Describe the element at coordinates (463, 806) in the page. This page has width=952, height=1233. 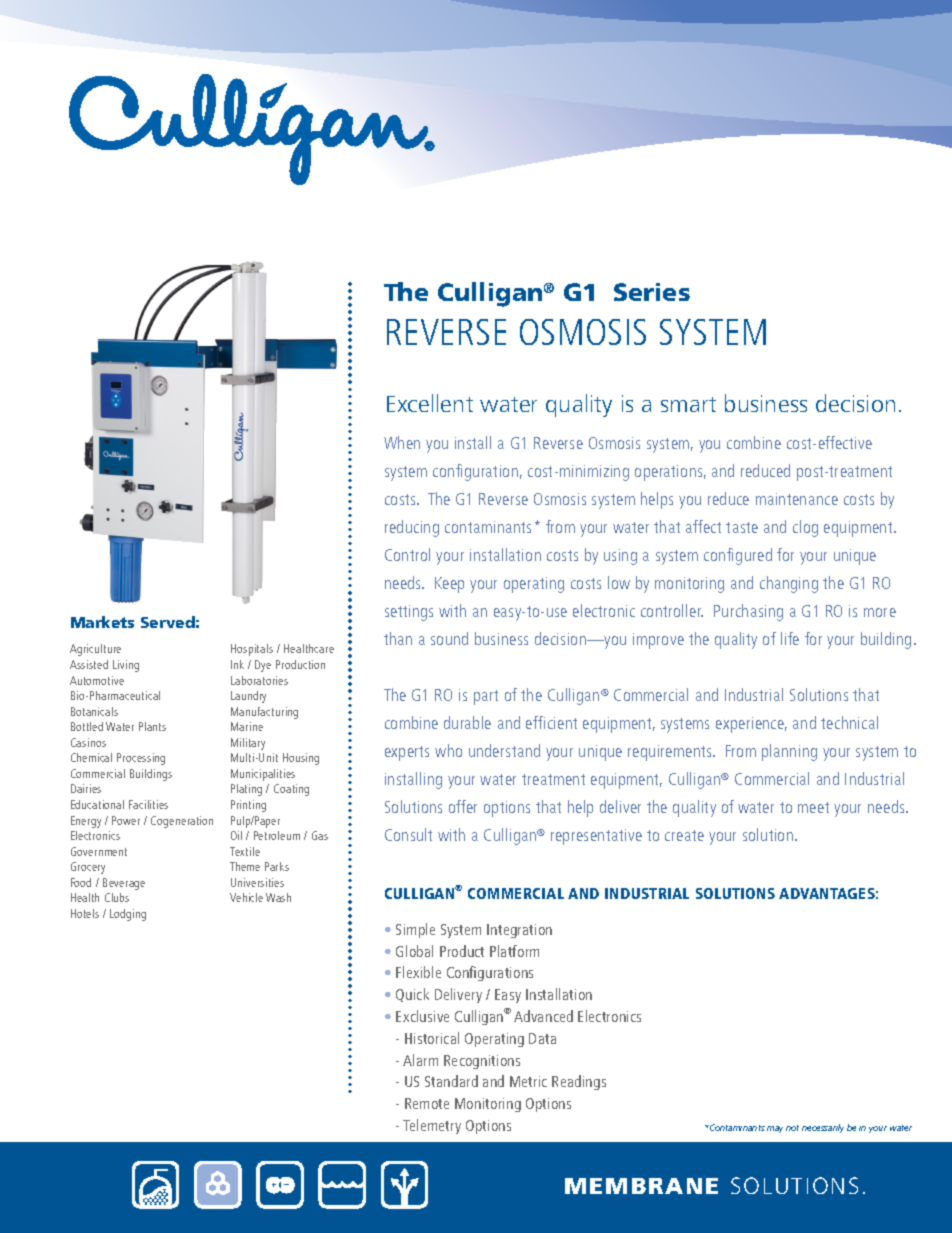
I see `offer` at that location.
